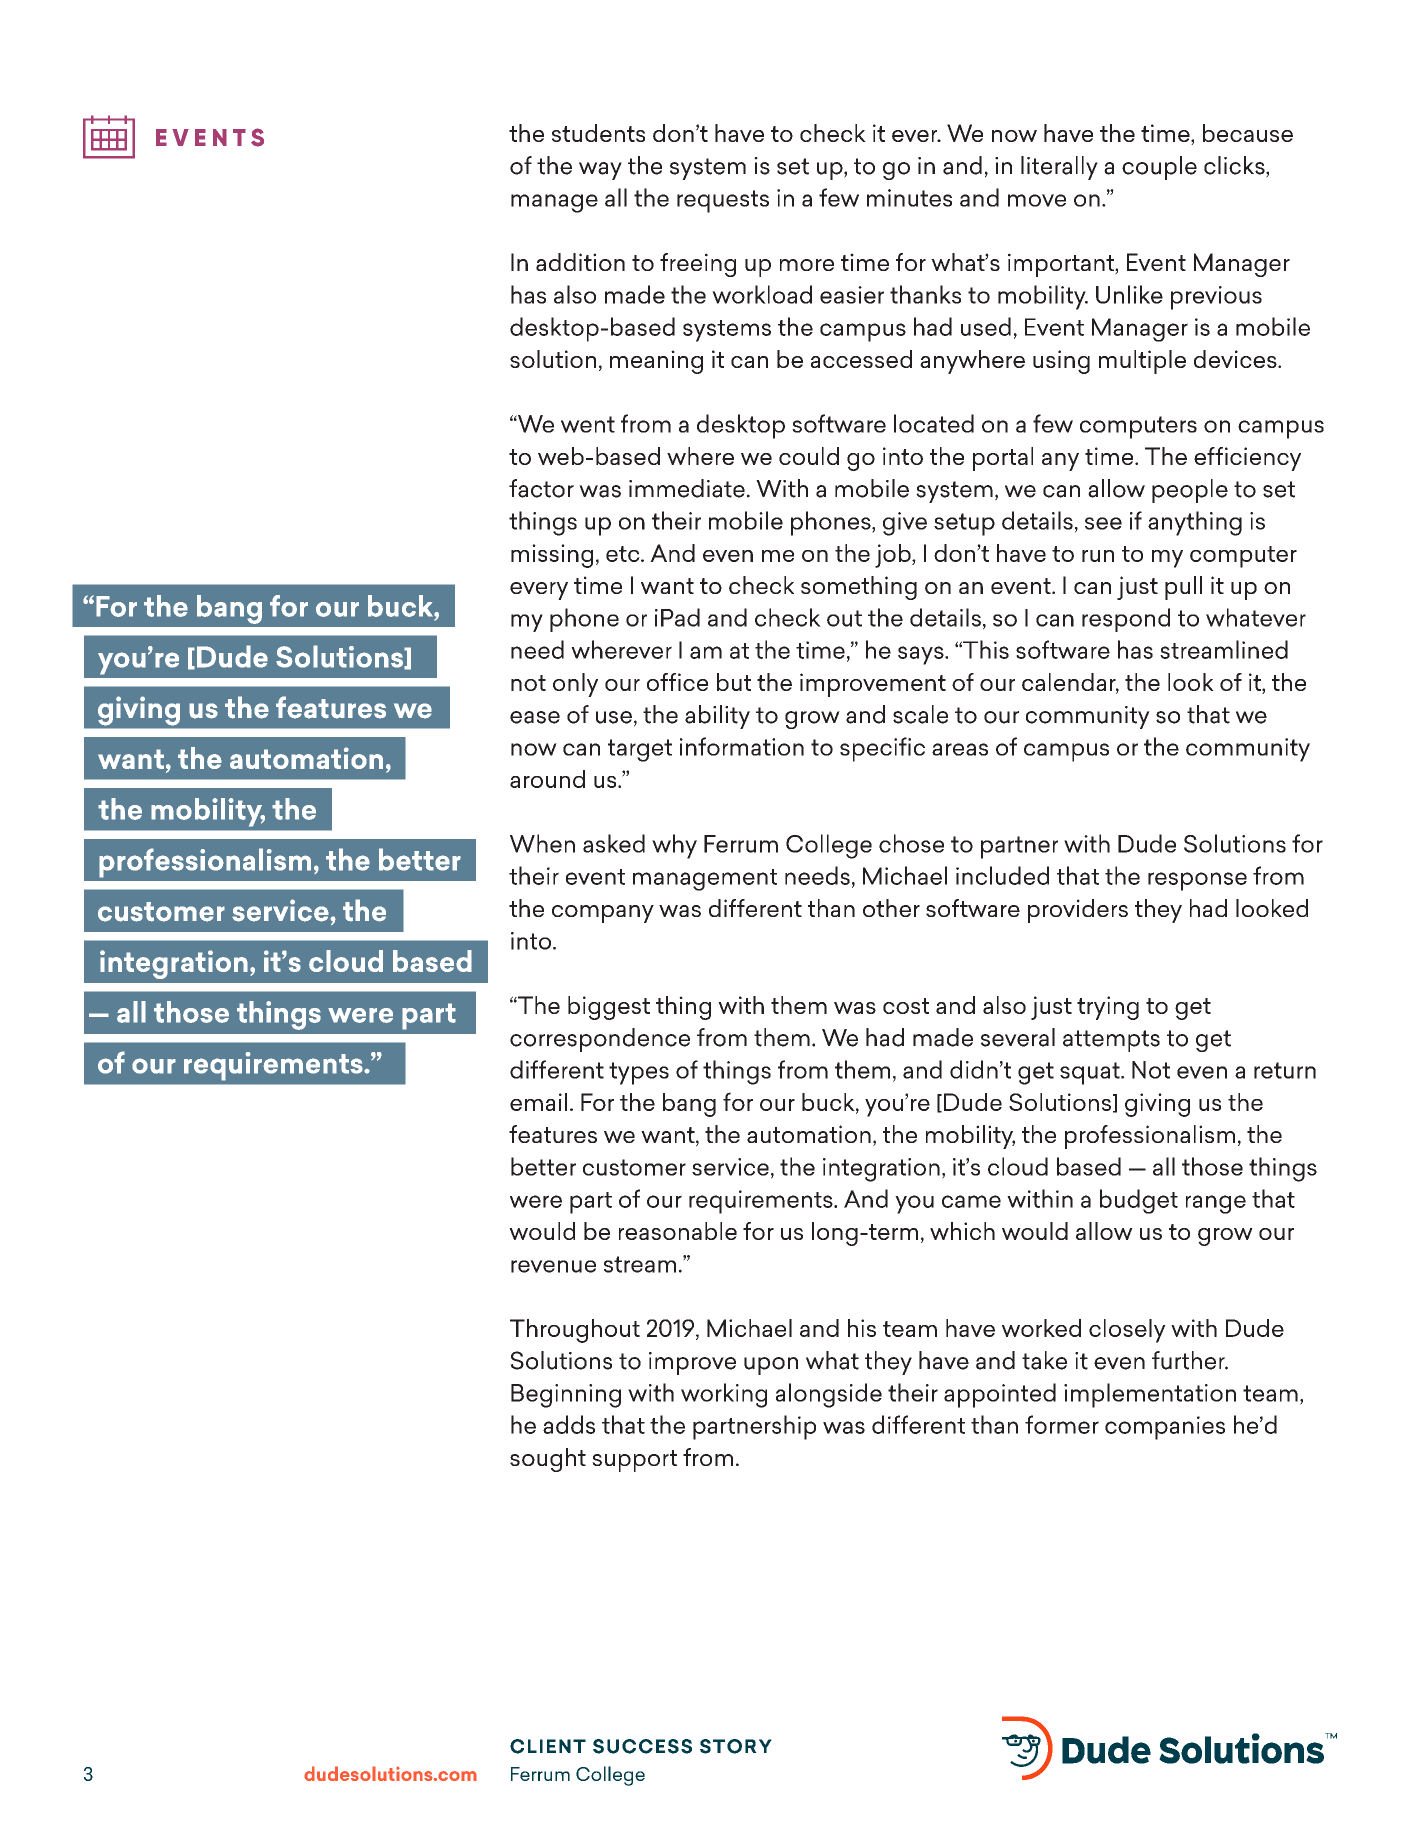 Image resolution: width=1412 pixels, height=1827 pixels. What do you see at coordinates (1159, 168) in the document?
I see `couple` at bounding box center [1159, 168].
